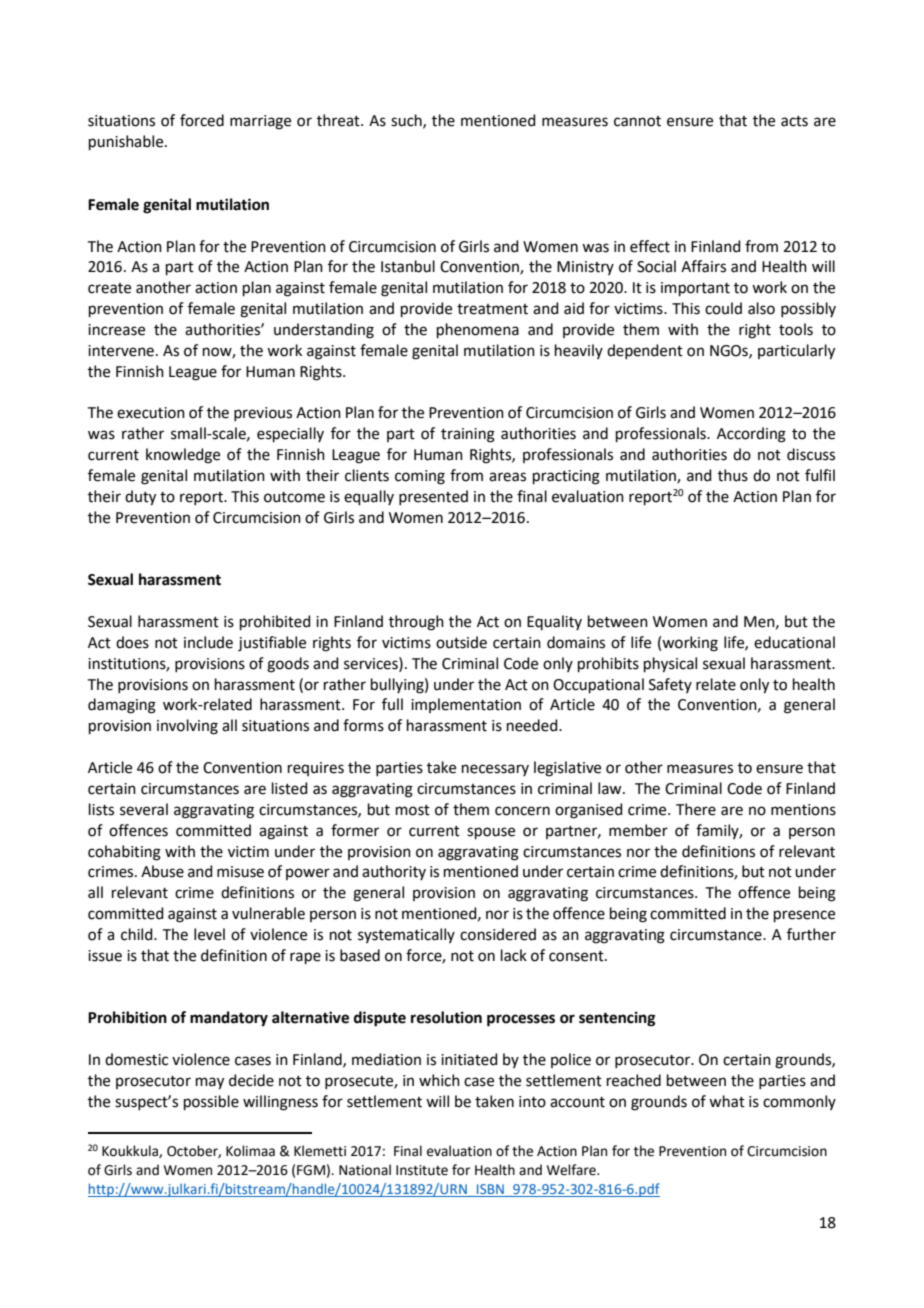 This screenshot has width=924, height=1308. What do you see at coordinates (211, 1102) in the screenshot?
I see `possible` at bounding box center [211, 1102].
